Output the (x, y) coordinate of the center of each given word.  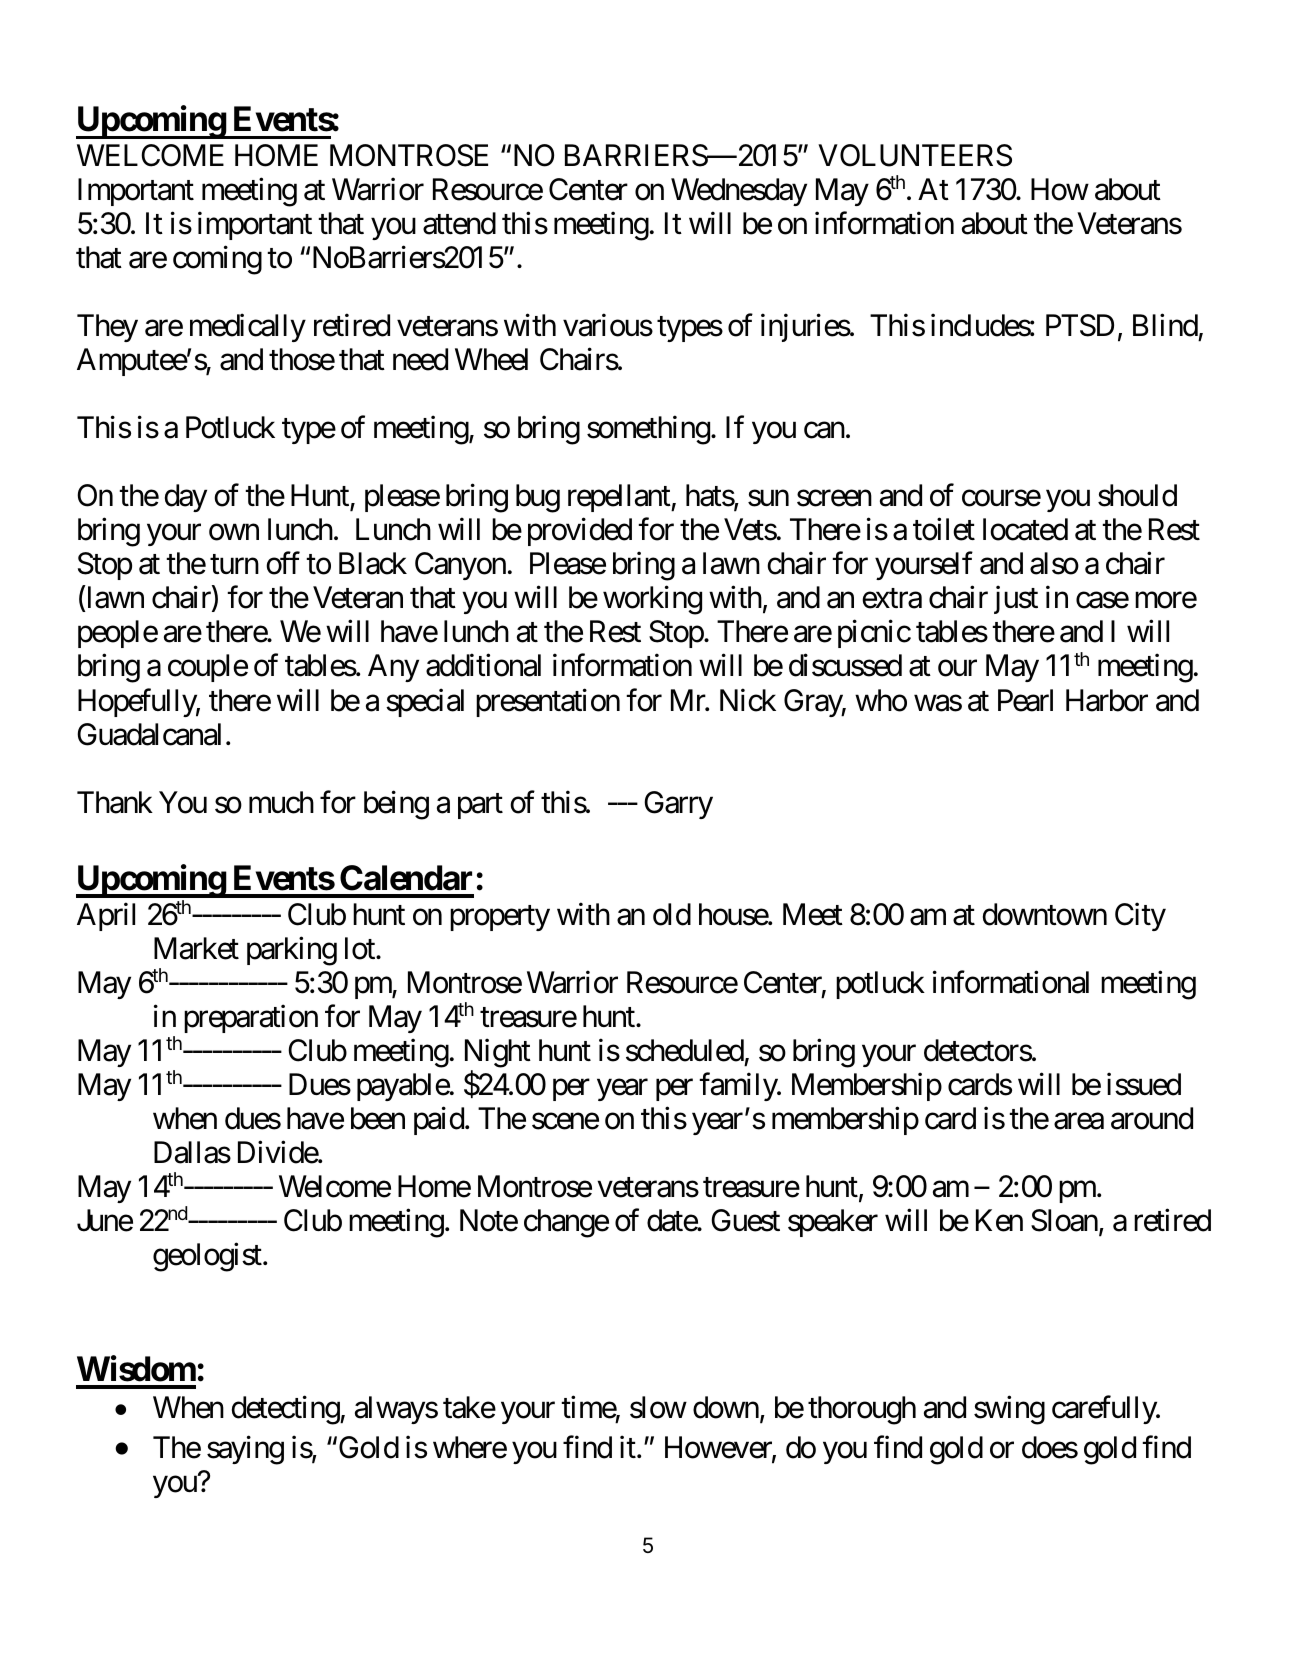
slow (658, 1407)
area (1079, 1121)
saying (245, 1450)
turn (234, 564)
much (281, 802)
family (739, 1087)
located (1025, 529)
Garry (678, 805)
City (1140, 916)
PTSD (1080, 325)
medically (248, 328)
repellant (620, 498)
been (378, 1118)
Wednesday (739, 192)
